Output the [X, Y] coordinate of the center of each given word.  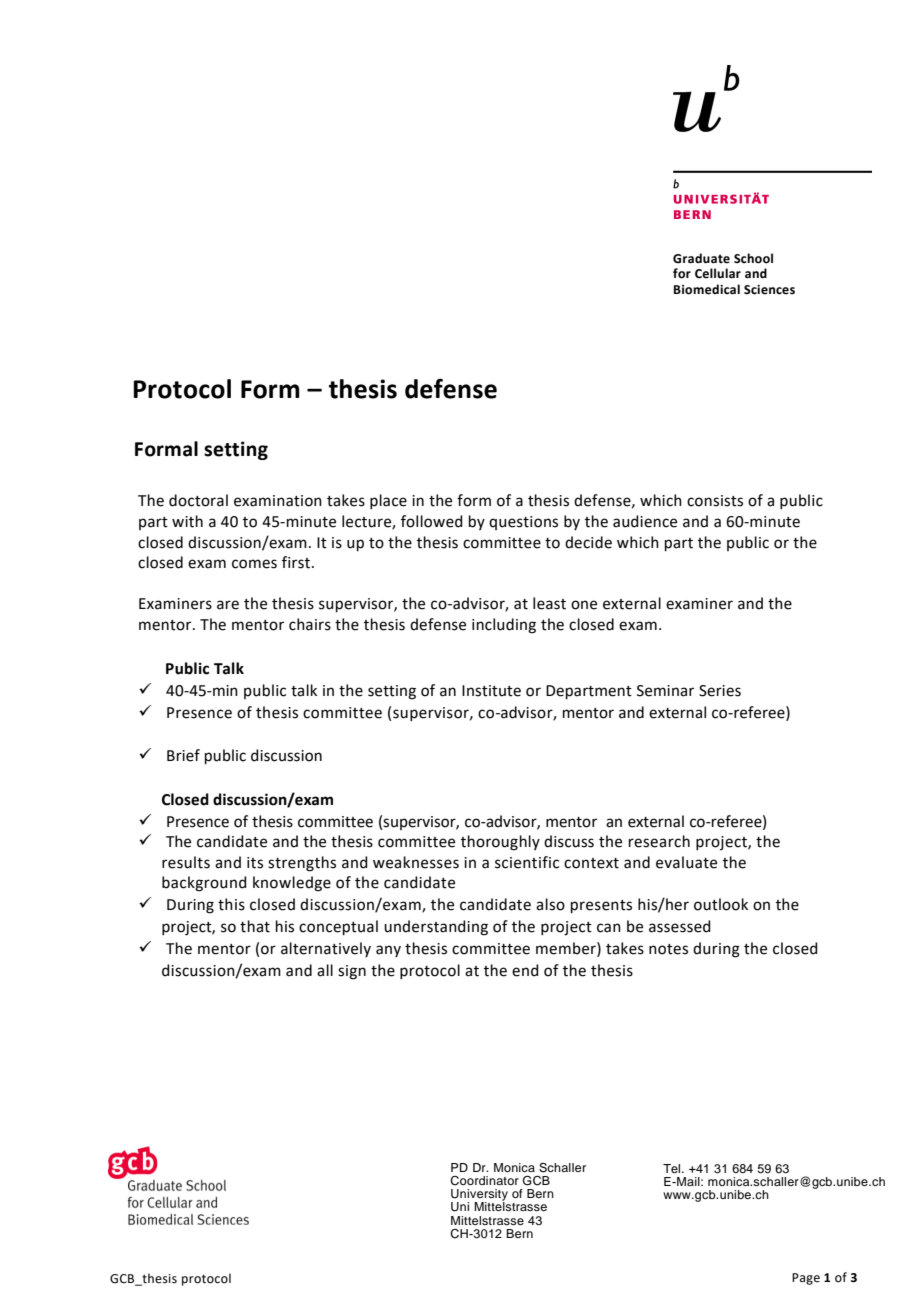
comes [254, 564]
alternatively [326, 949]
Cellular [718, 273]
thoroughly [500, 843]
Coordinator [484, 1181]
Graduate [701, 258]
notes [668, 949]
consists [715, 501]
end [525, 970]
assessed [680, 926]
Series [720, 691]
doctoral [198, 500]
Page [806, 1279]
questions [523, 523]
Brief [183, 755]
